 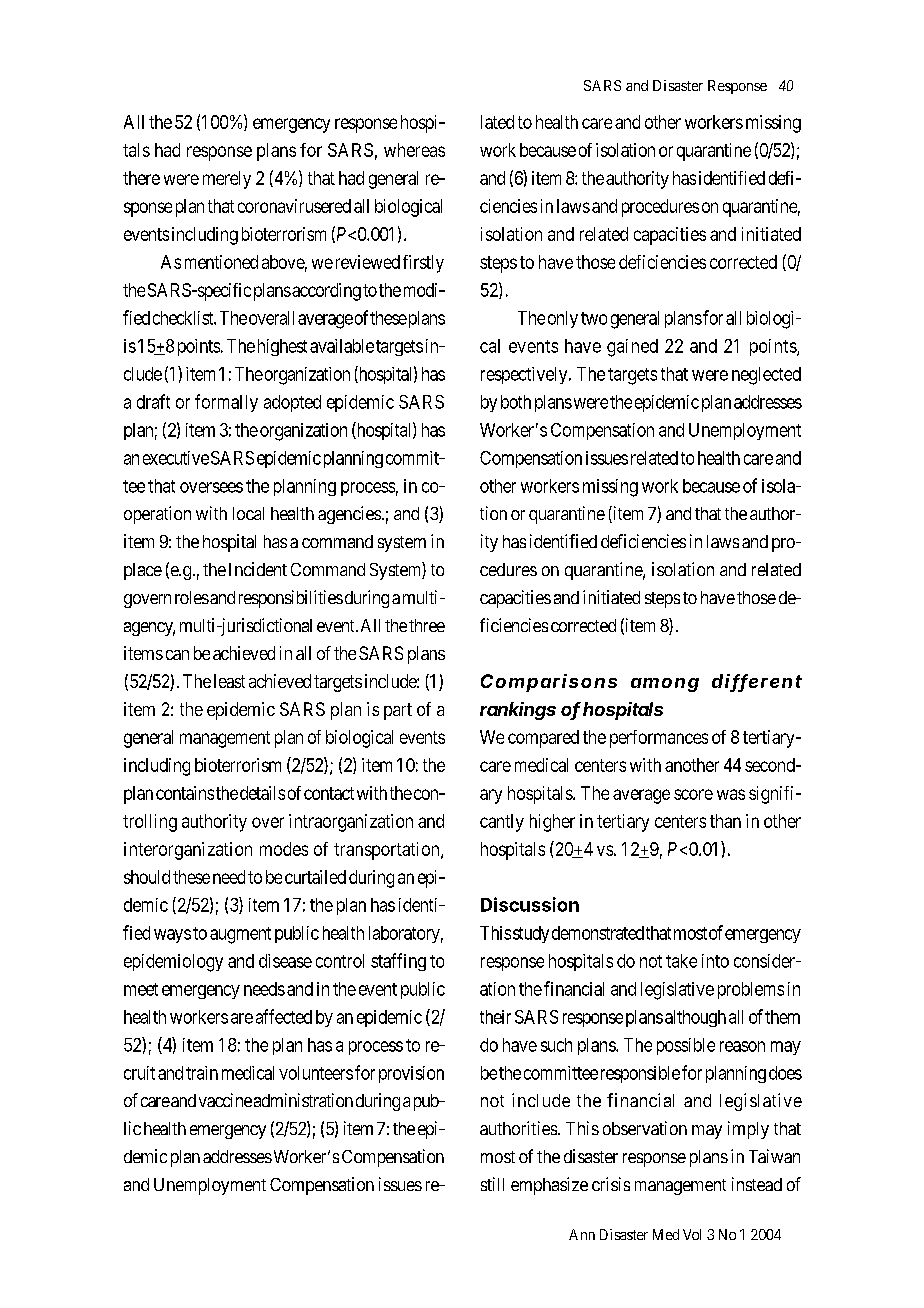 What do you see at coordinates (398, 962) in the image?
I see `staffing` at bounding box center [398, 962].
